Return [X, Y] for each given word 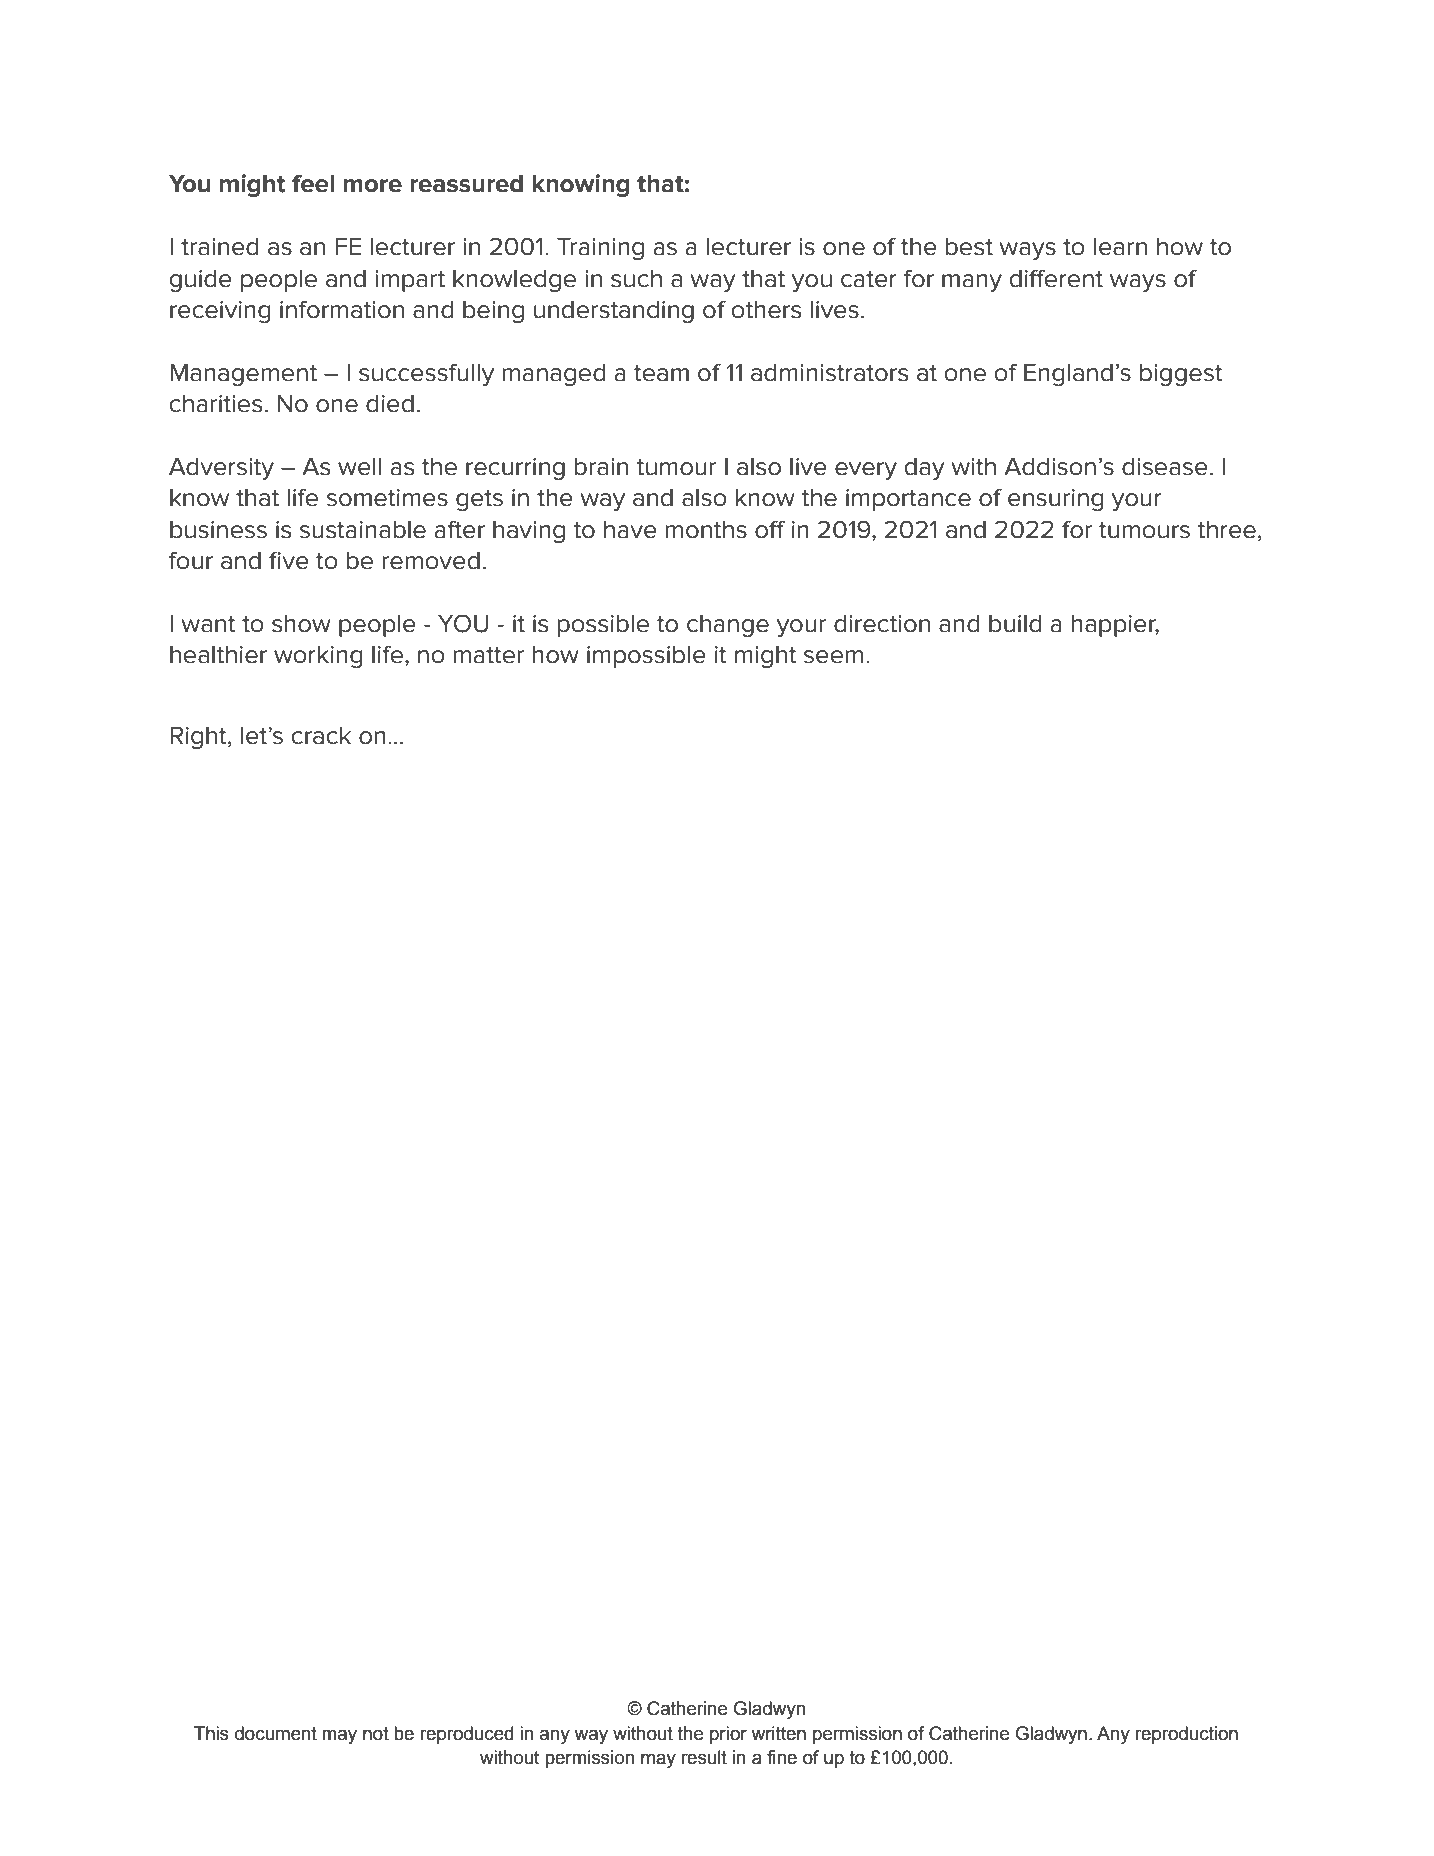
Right [199, 738]
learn [1120, 246]
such [636, 278]
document [276, 1733]
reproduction [1186, 1735]
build [1015, 623]
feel [313, 183]
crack [321, 735]
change [728, 626]
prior [728, 1735]
